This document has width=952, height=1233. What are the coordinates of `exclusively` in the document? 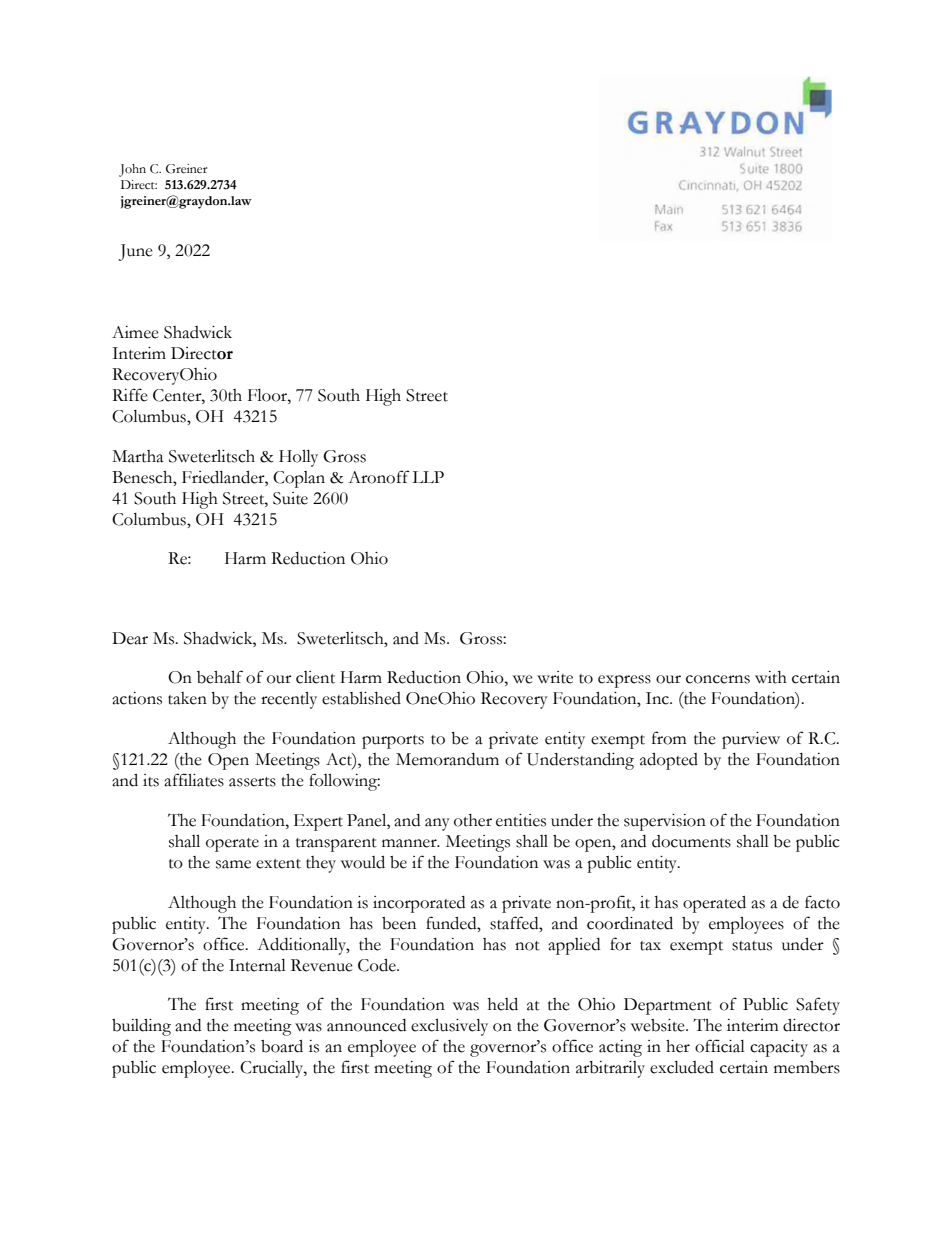 It's located at (449, 1027).
